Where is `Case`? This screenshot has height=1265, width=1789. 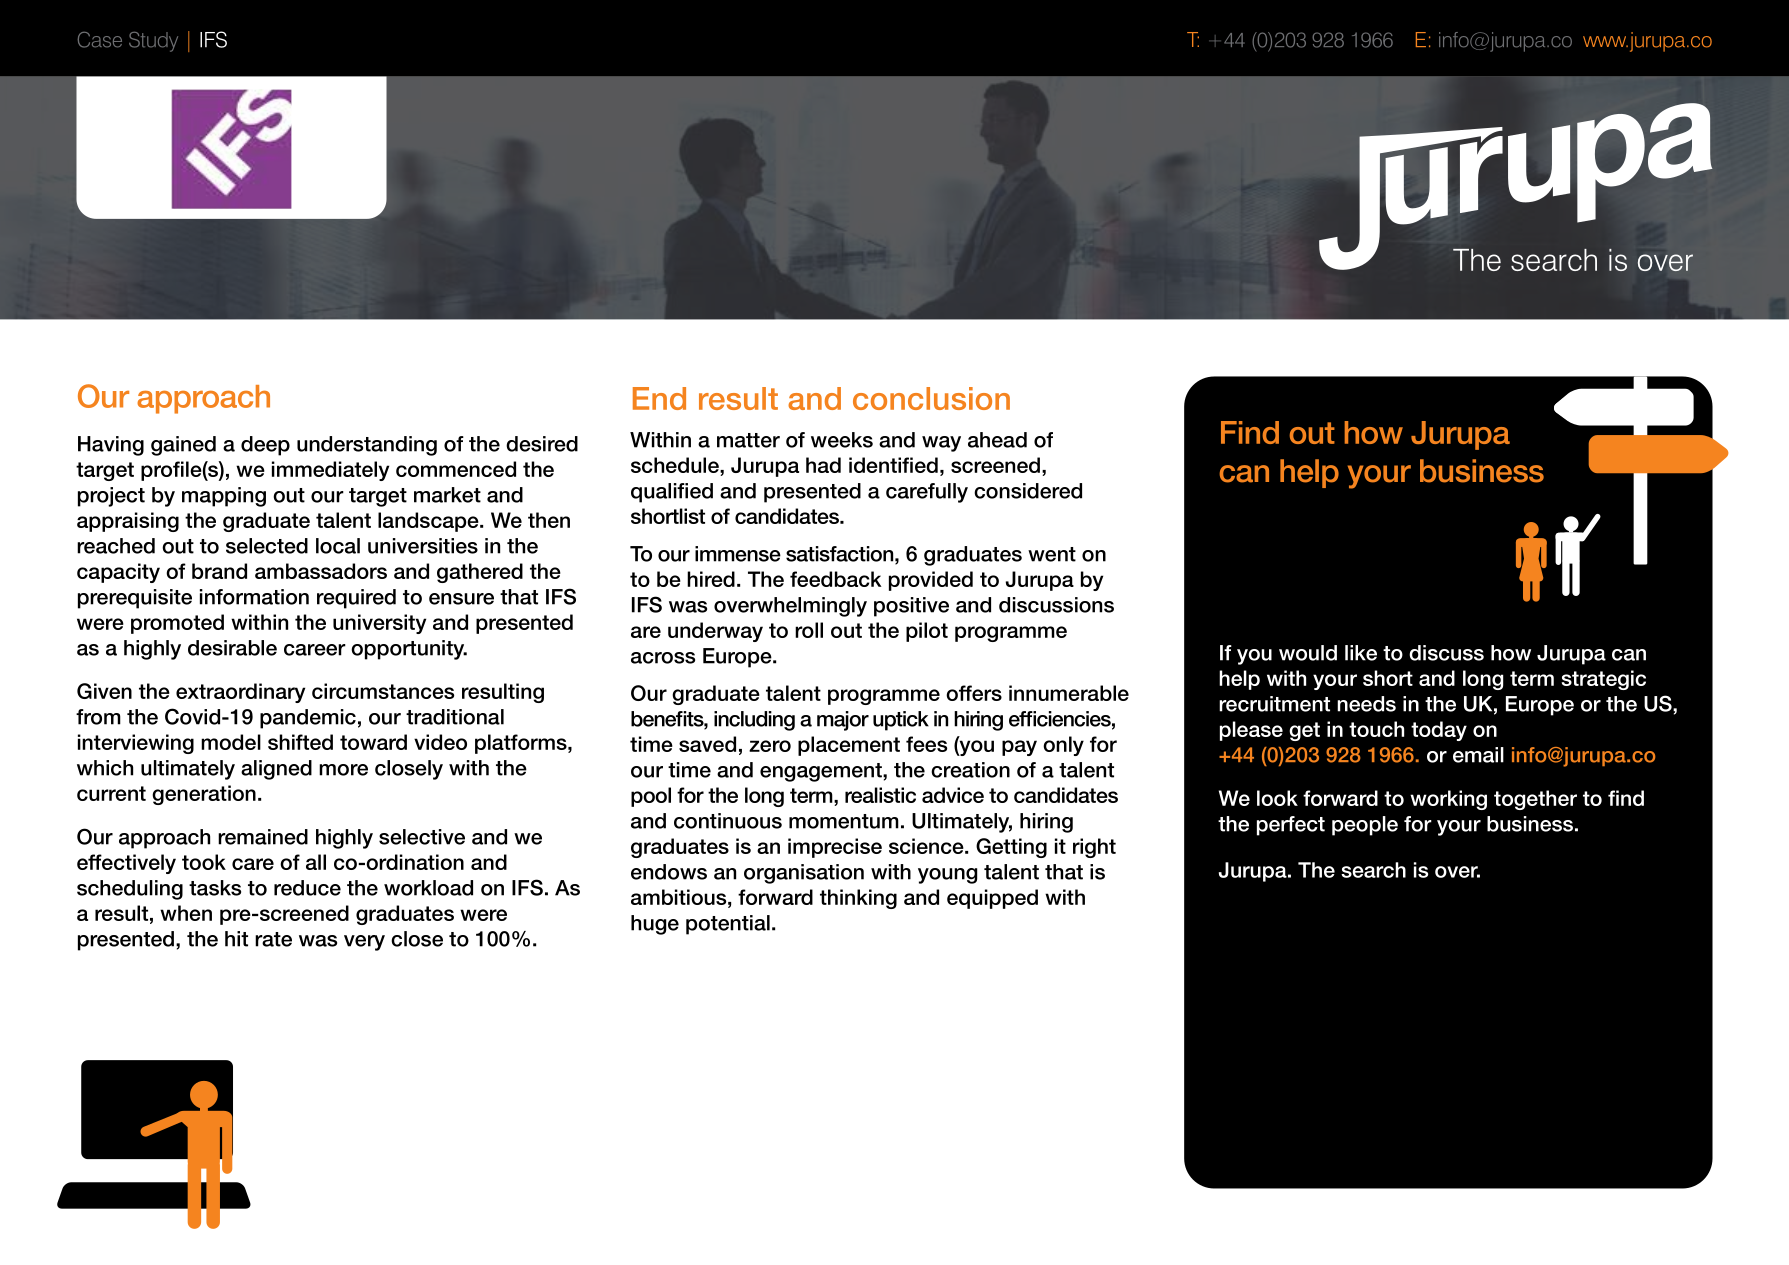
Case is located at coordinates (100, 40).
